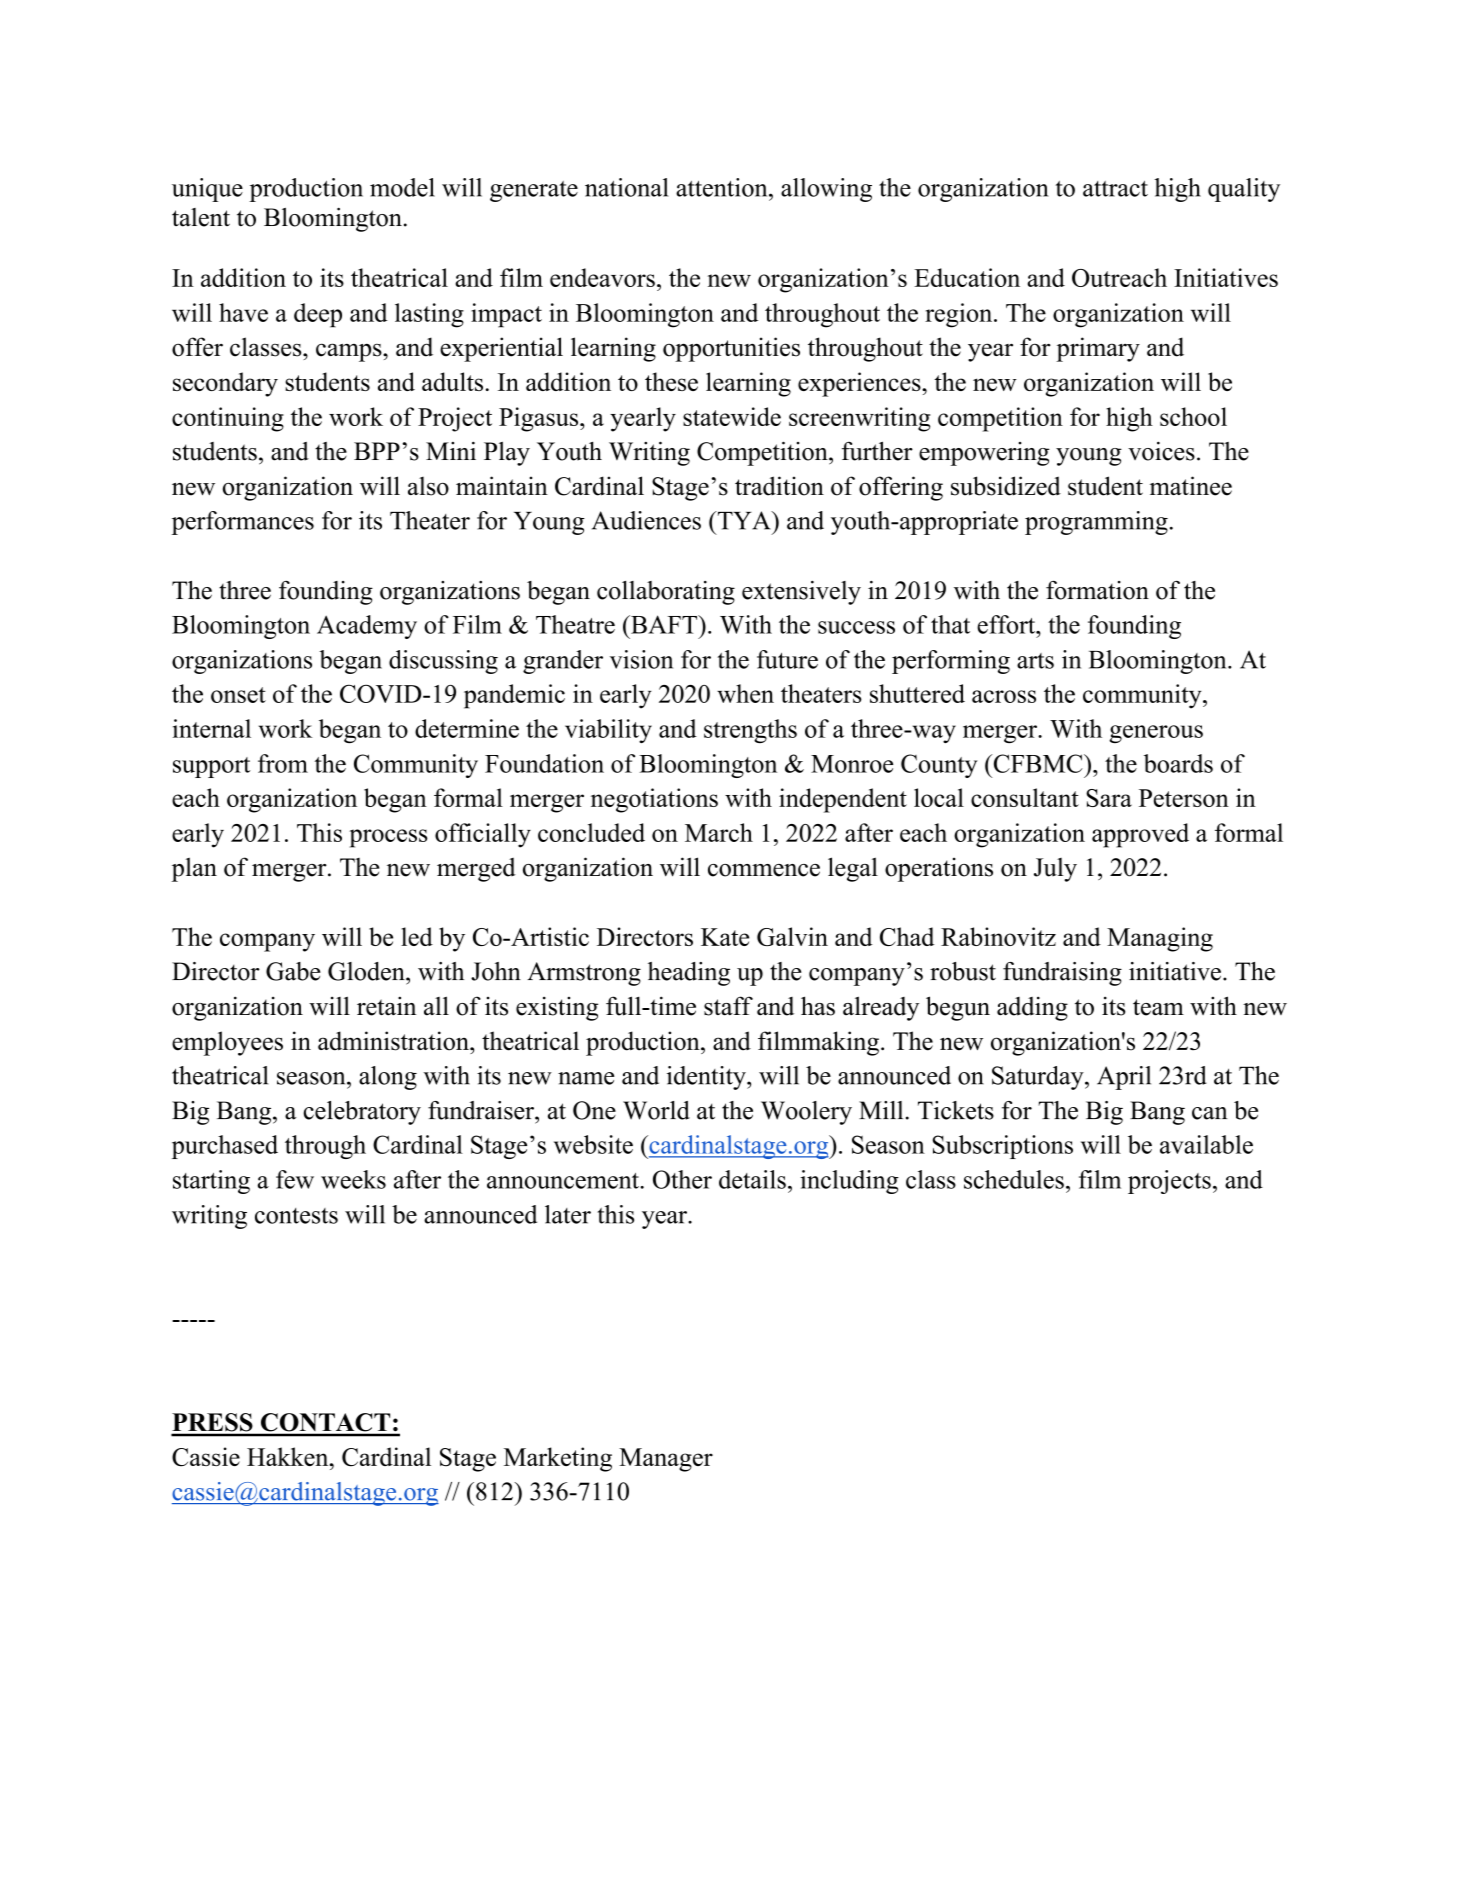 The height and width of the image is (1888, 1459). Describe the element at coordinates (646, 520) in the image. I see `Audiences` at that location.
